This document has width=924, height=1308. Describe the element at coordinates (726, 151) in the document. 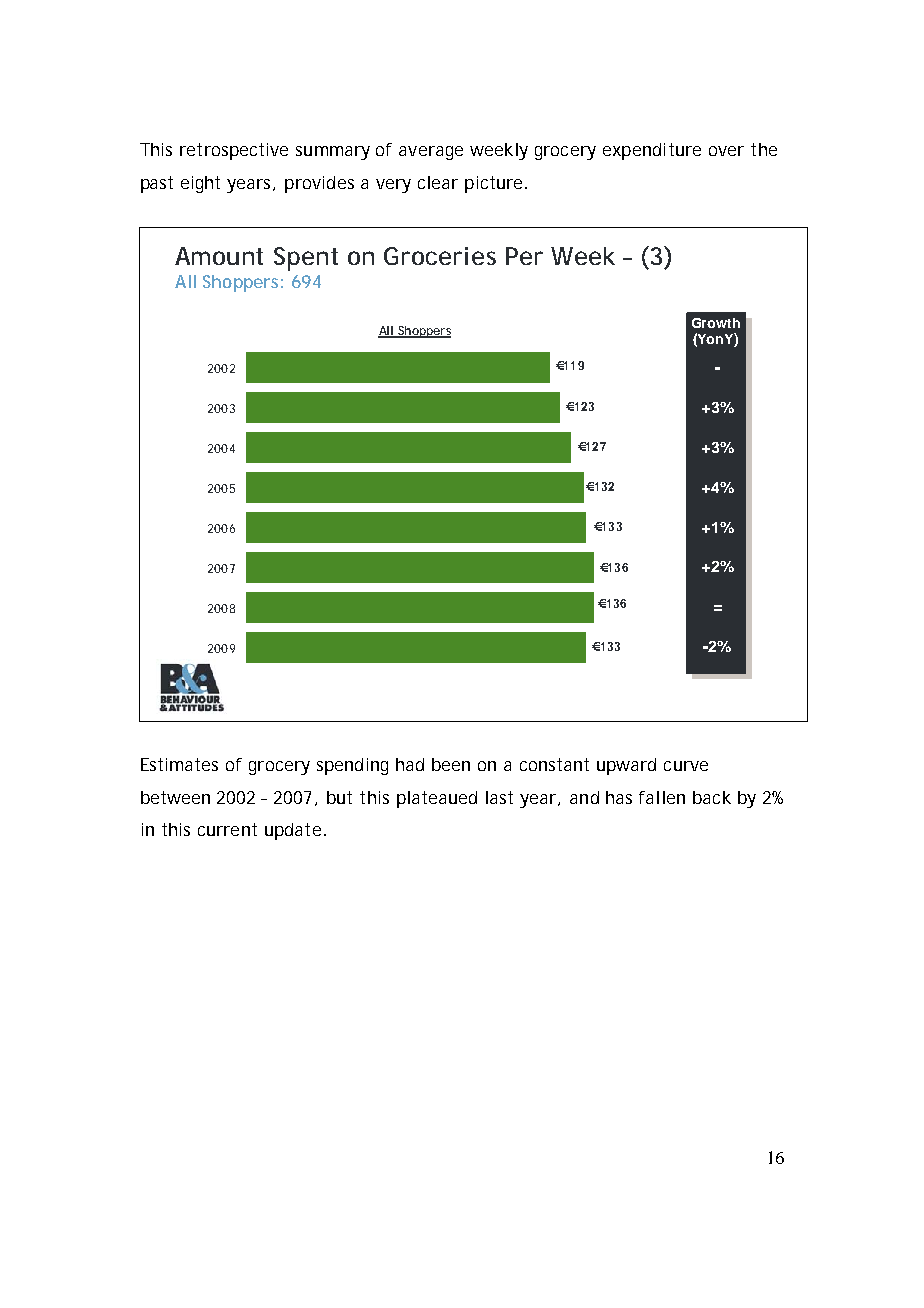

I see `over` at that location.
